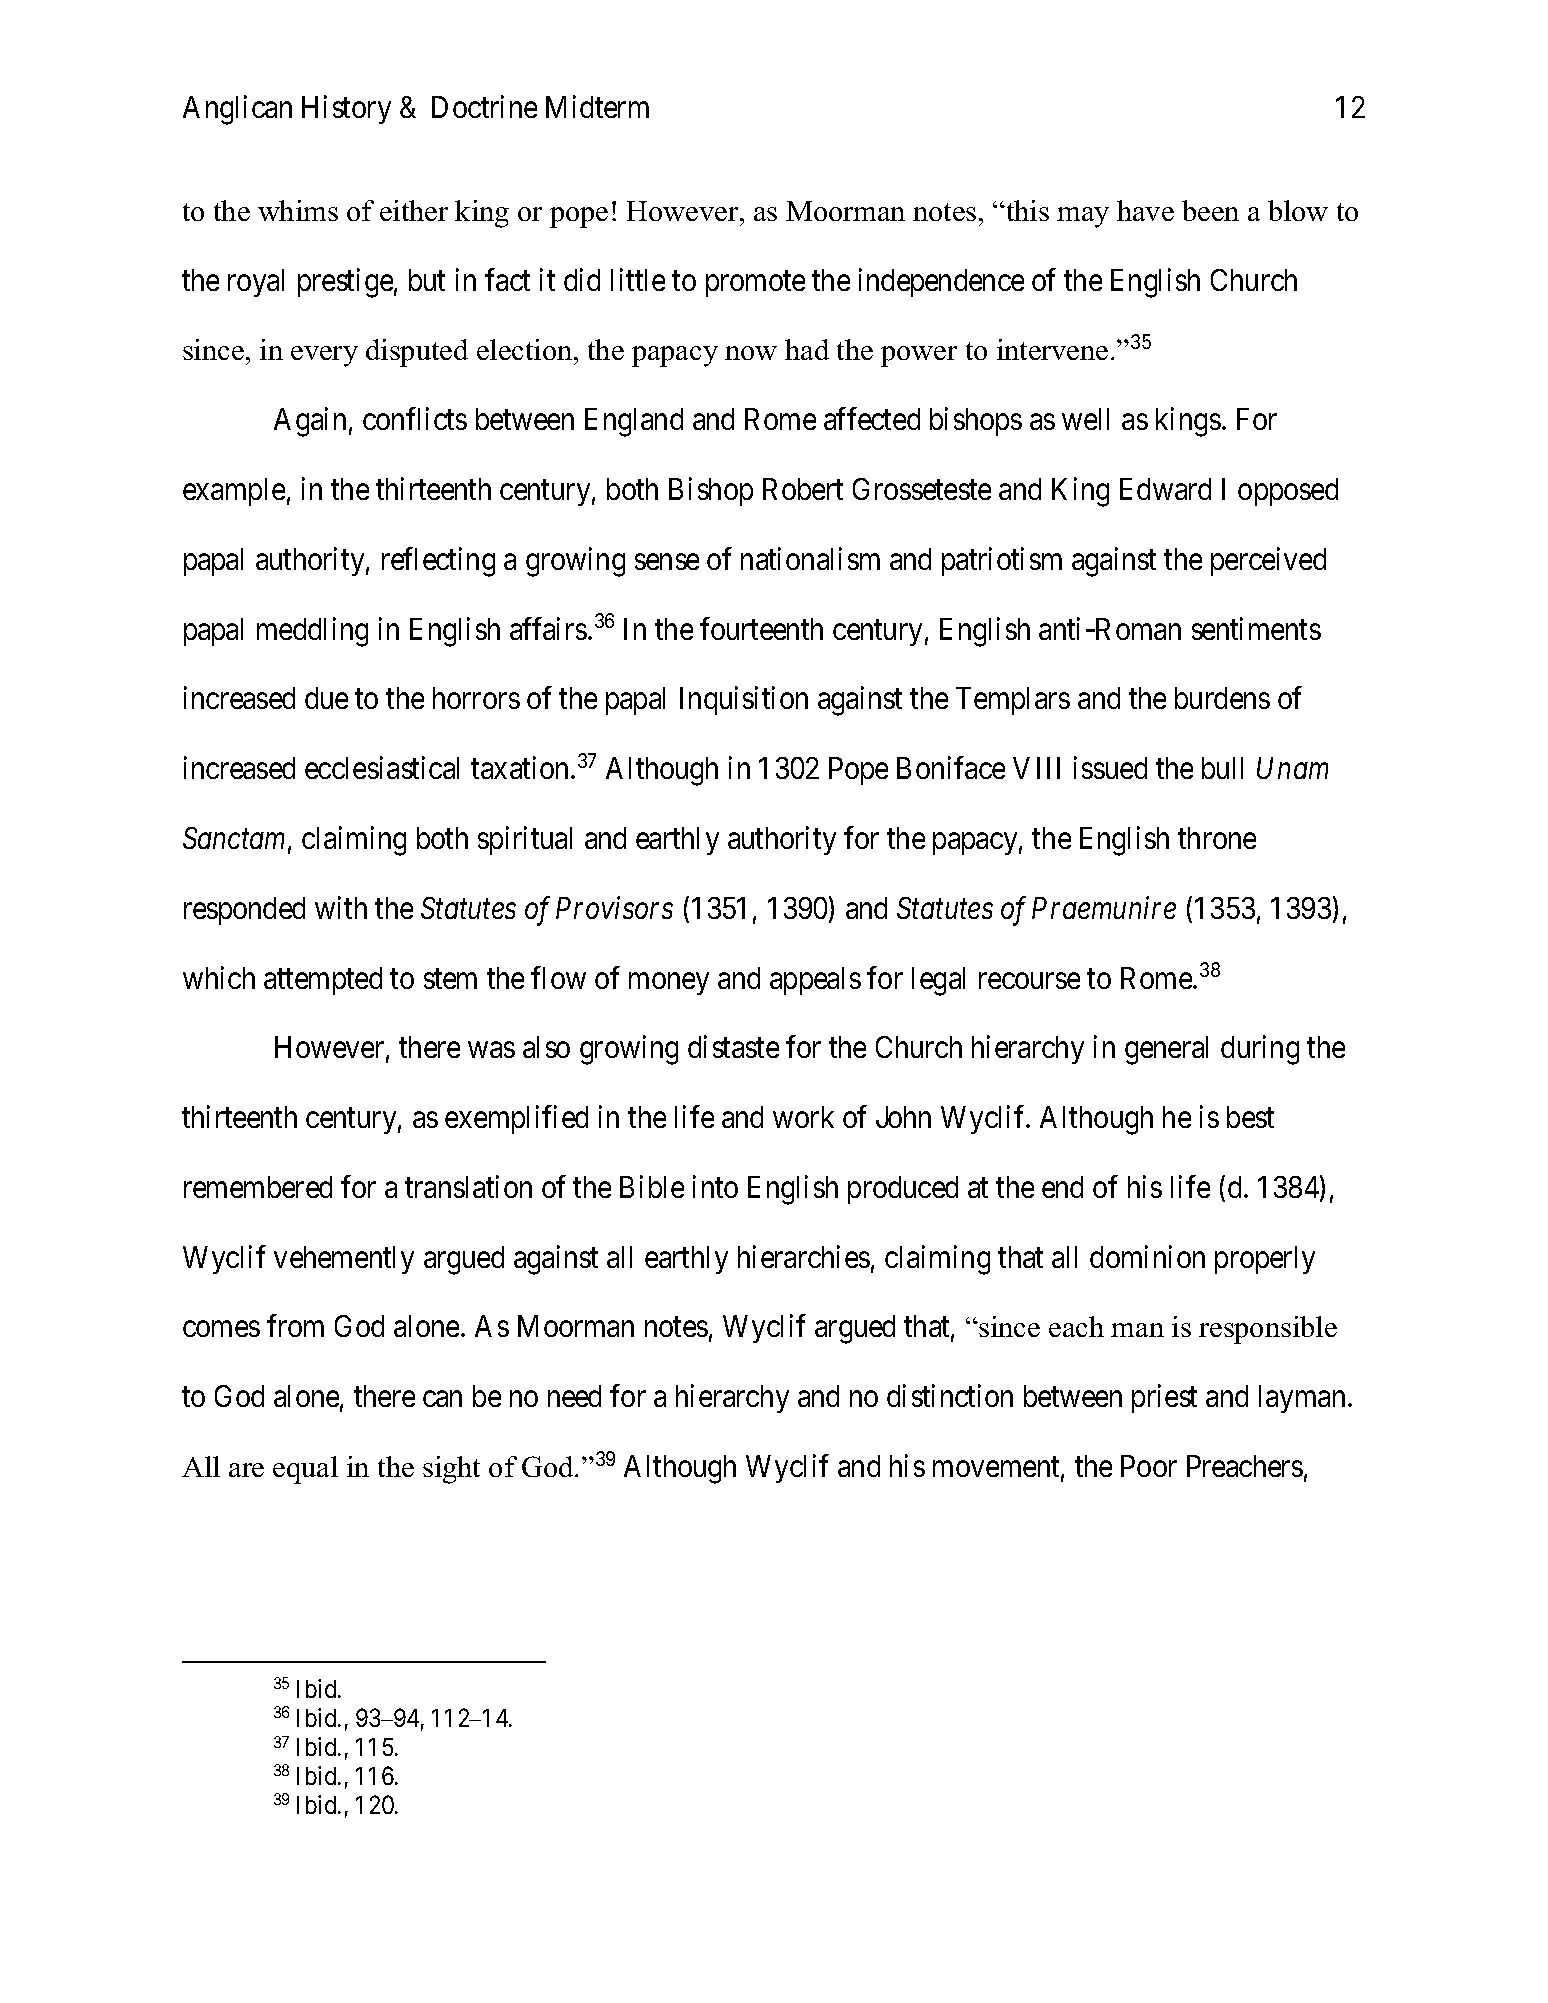  Describe the element at coordinates (305, 1470) in the document. I see `equal` at that location.
